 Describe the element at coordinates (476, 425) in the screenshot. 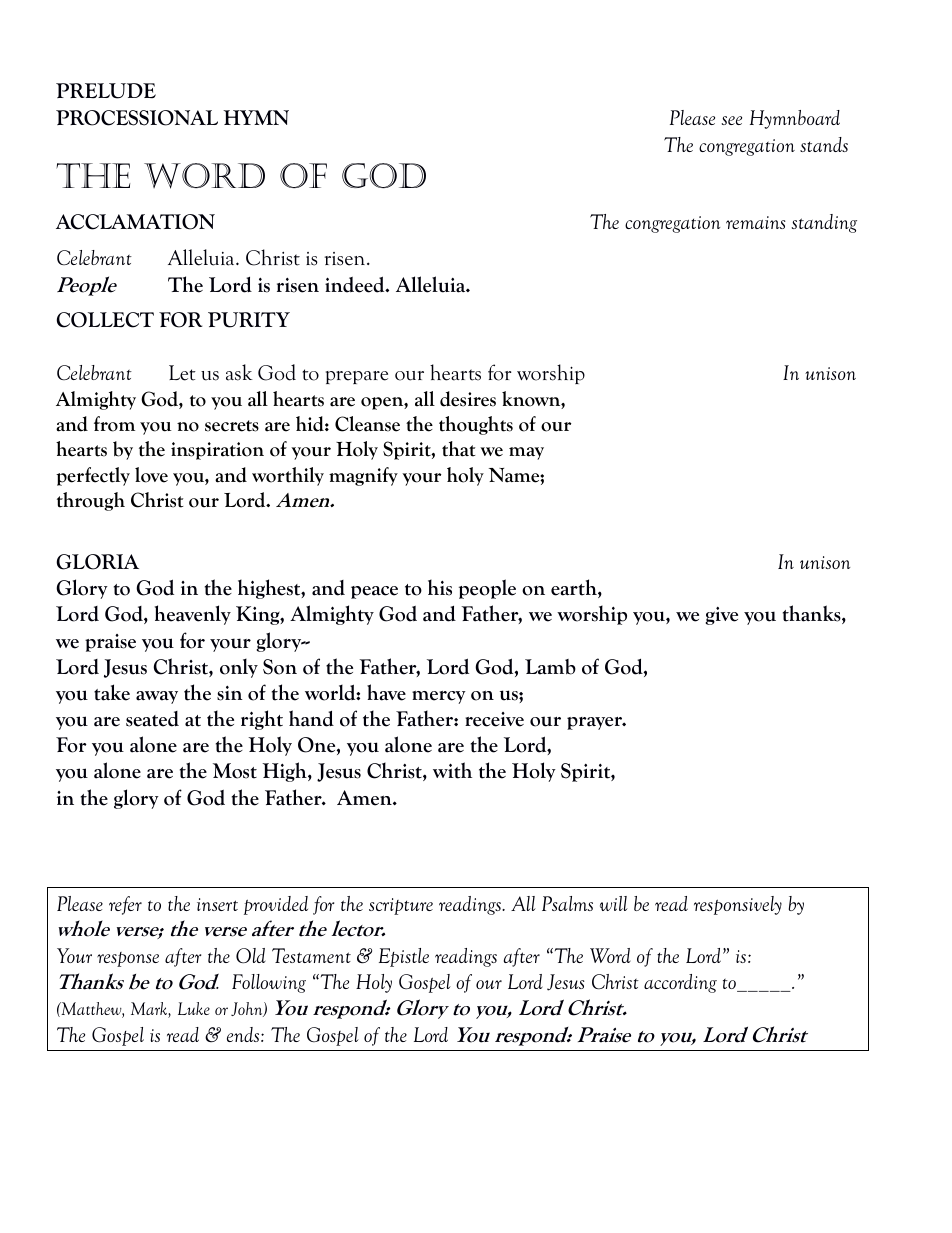

I see `thoughts` at that location.
